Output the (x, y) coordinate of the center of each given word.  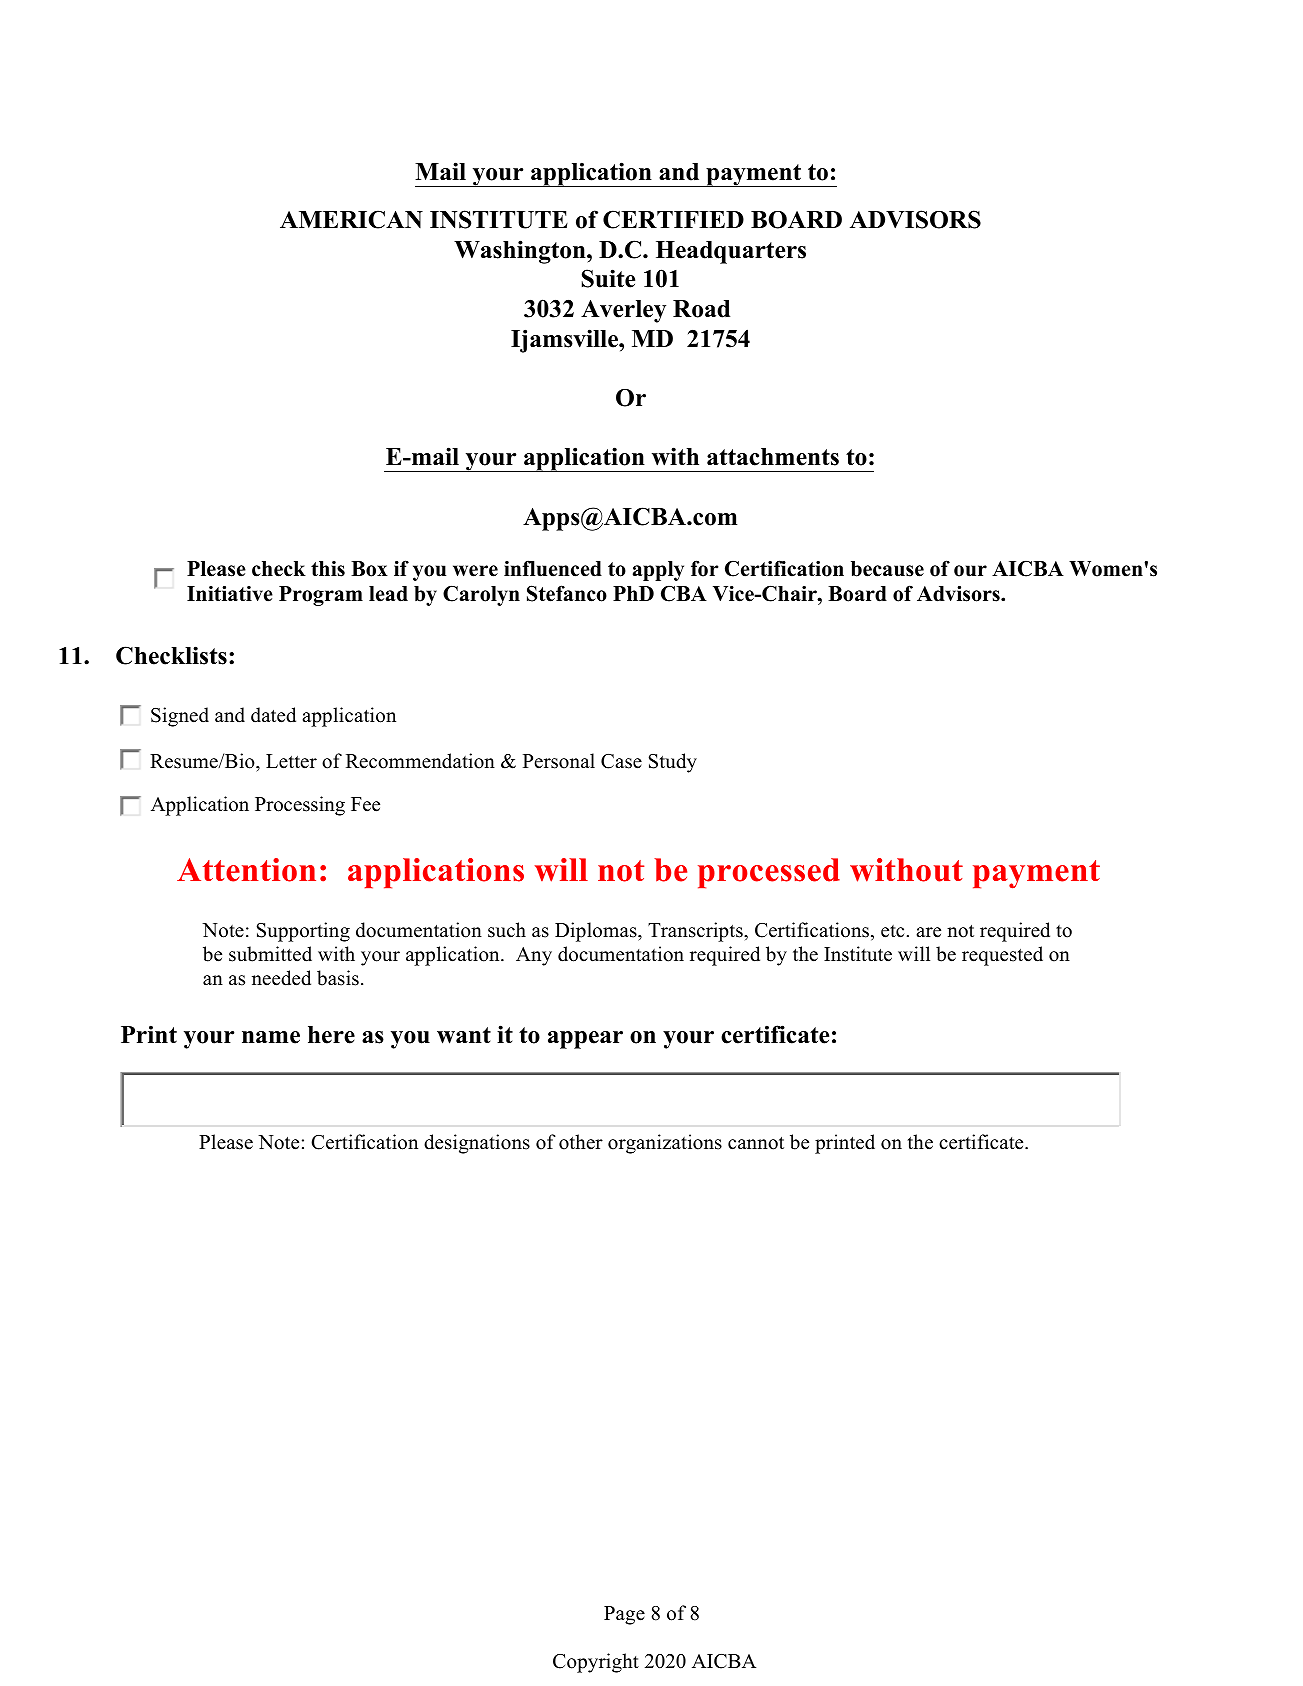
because (887, 569)
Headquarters (731, 252)
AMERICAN (351, 219)
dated (273, 715)
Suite (608, 278)
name (271, 1037)
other (581, 1142)
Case (621, 761)
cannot (756, 1143)
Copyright (596, 1663)
